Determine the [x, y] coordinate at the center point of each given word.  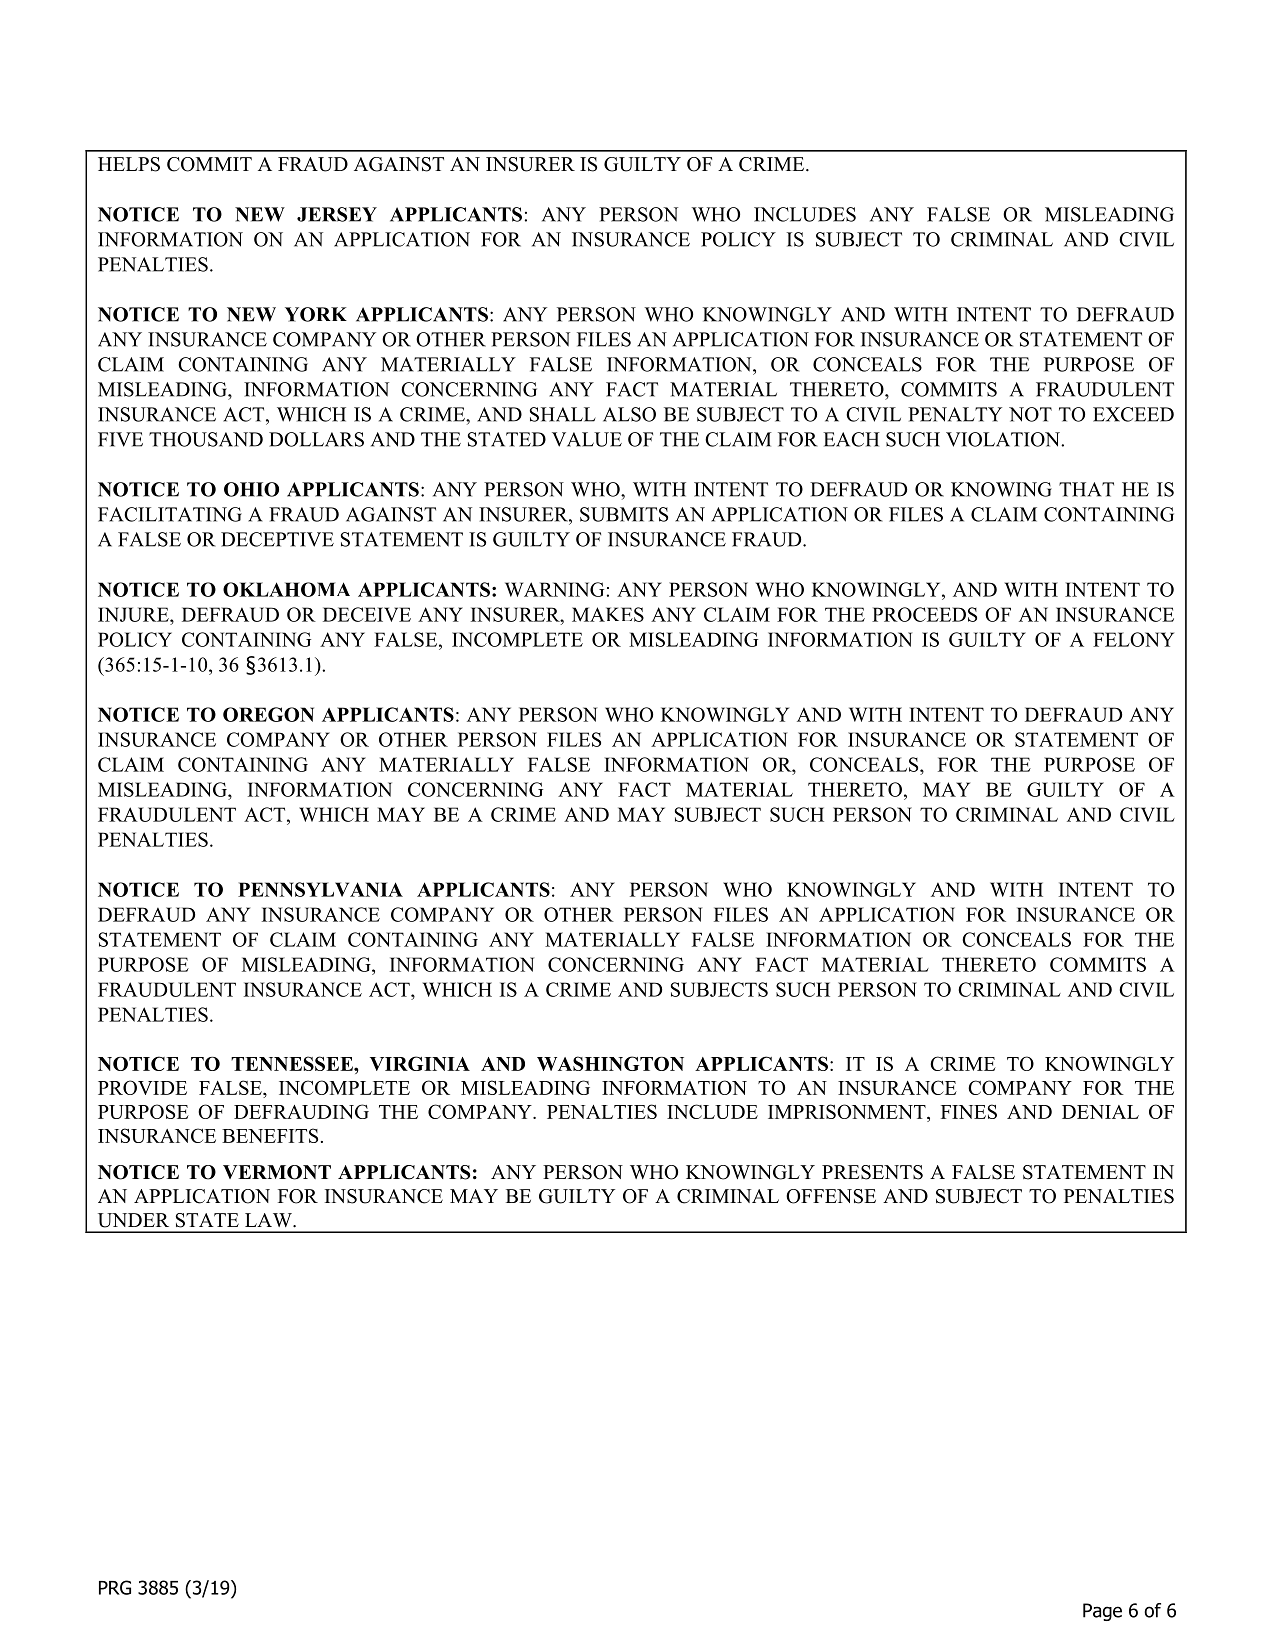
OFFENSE [831, 1196]
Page [1102, 1612]
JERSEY [337, 214]
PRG [115, 1587]
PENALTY [955, 414]
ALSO [629, 414]
